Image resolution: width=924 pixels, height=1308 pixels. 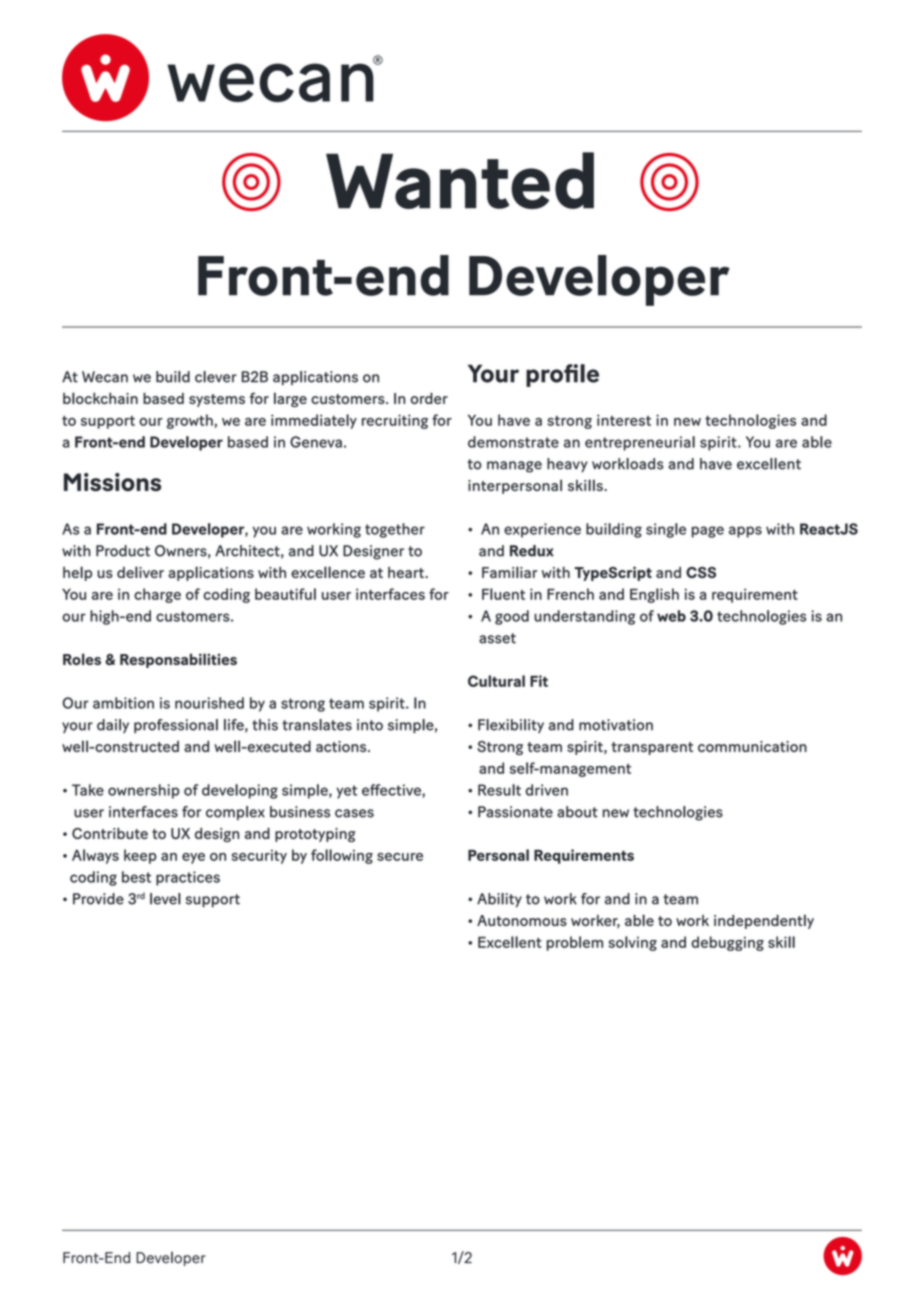 I want to click on interest, so click(x=624, y=420).
